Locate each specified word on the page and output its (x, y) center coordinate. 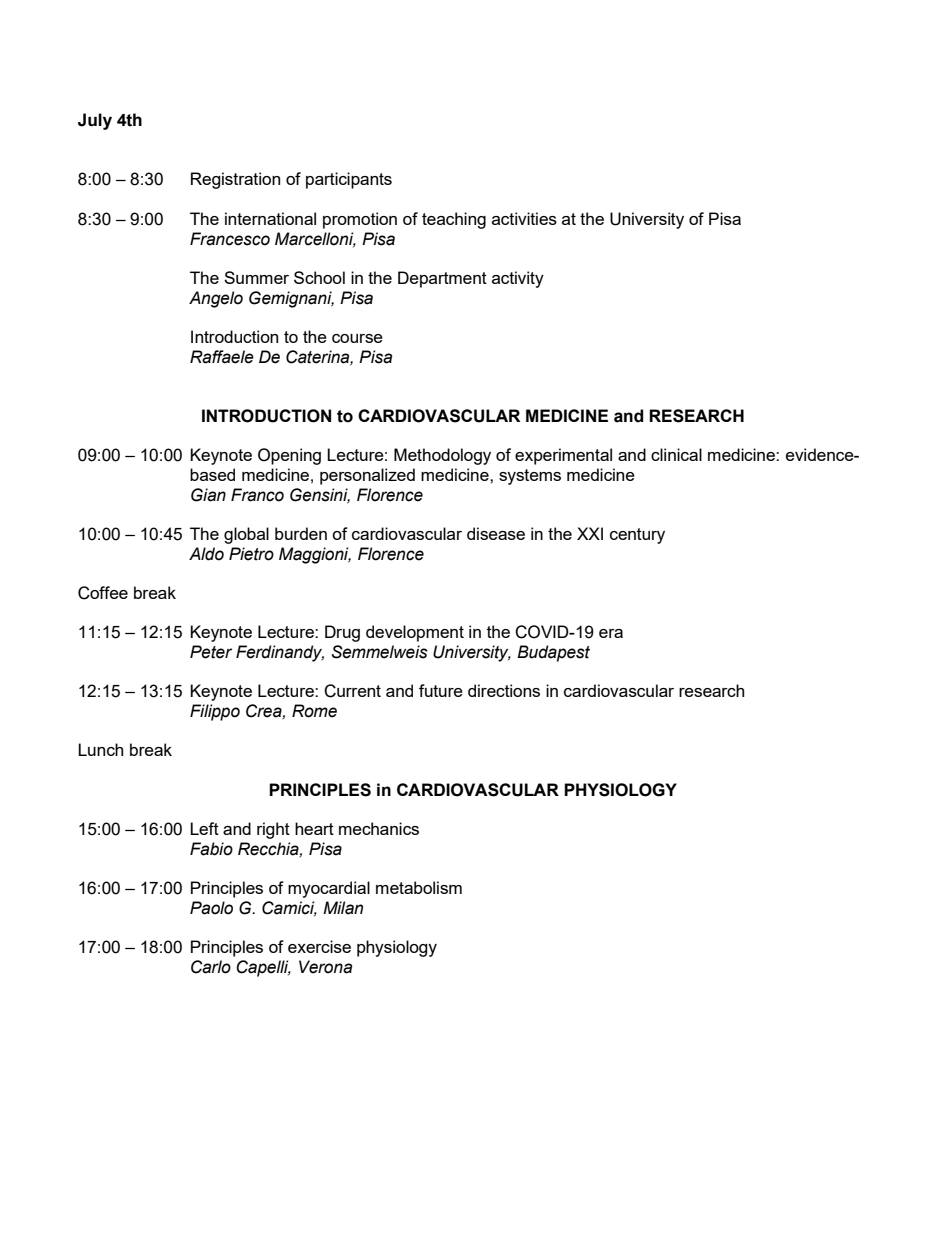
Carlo (211, 967)
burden (301, 533)
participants (349, 180)
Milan (343, 908)
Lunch (100, 749)
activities (524, 218)
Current (352, 691)
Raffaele (222, 357)
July (95, 121)
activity (518, 279)
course (357, 338)
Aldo (206, 554)
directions (504, 690)
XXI (590, 533)
